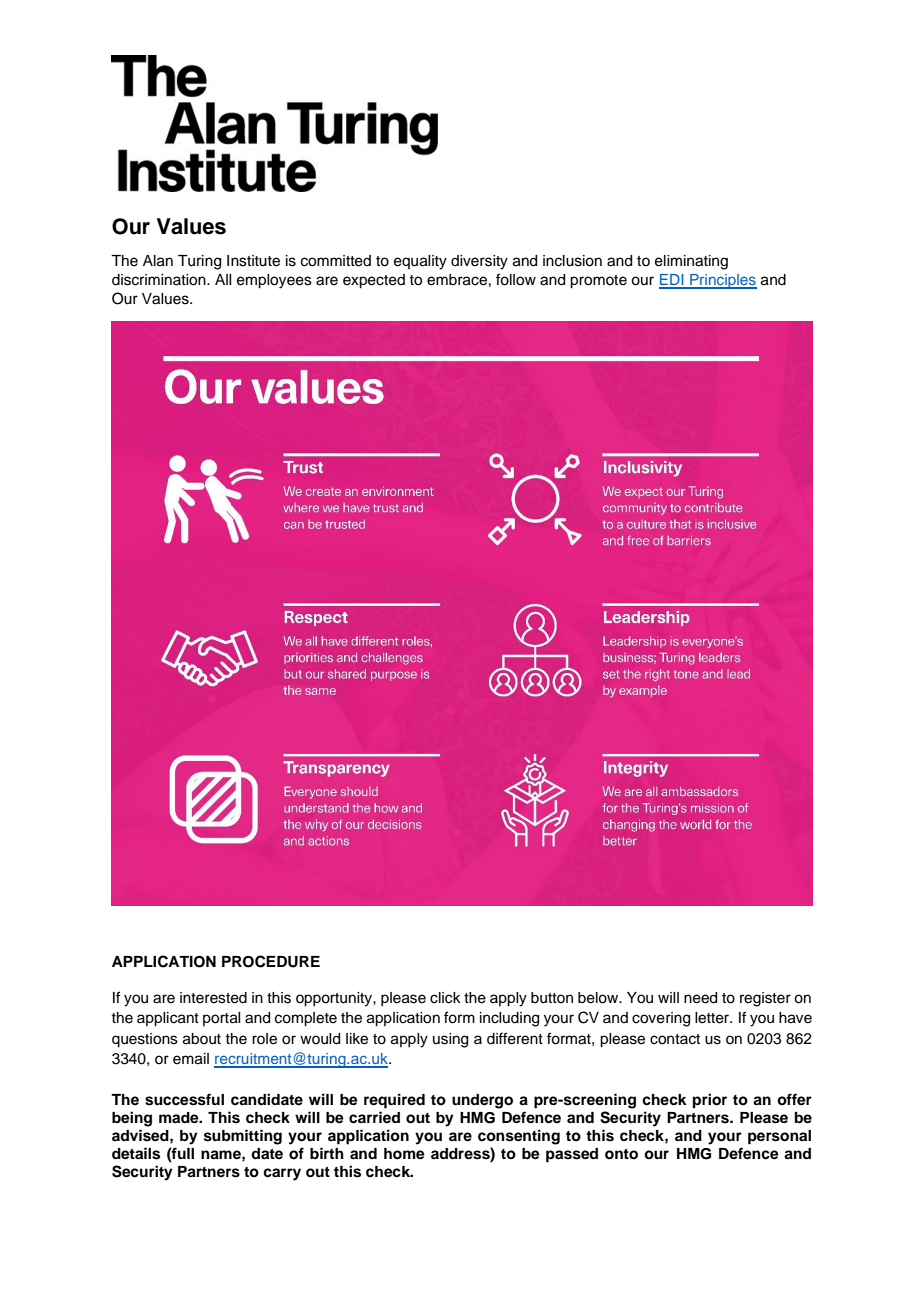 The width and height of the document is (924, 1308). What do you see at coordinates (271, 961) in the document?
I see `PROCEDURE` at bounding box center [271, 961].
